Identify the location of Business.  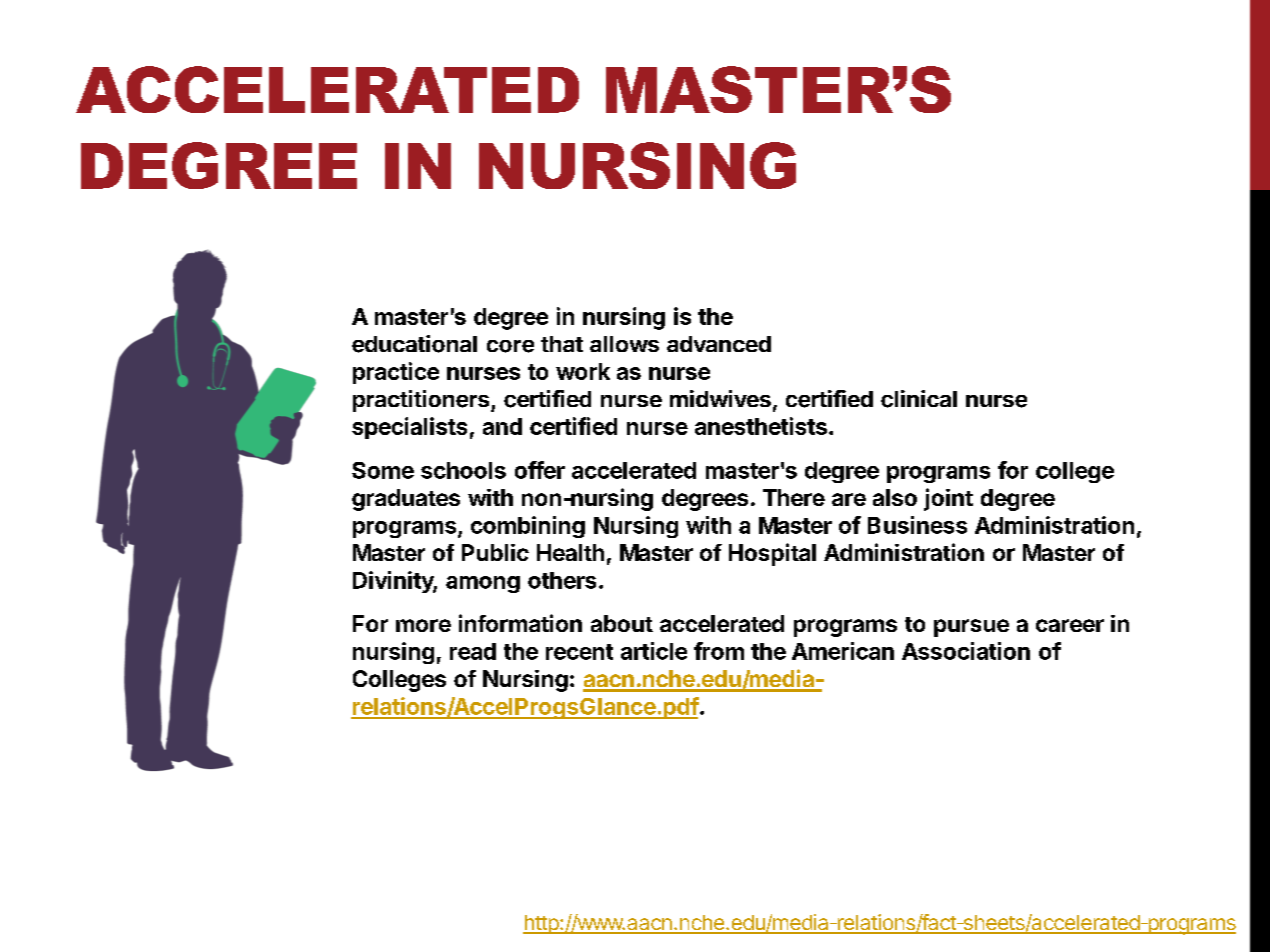
(917, 525).
